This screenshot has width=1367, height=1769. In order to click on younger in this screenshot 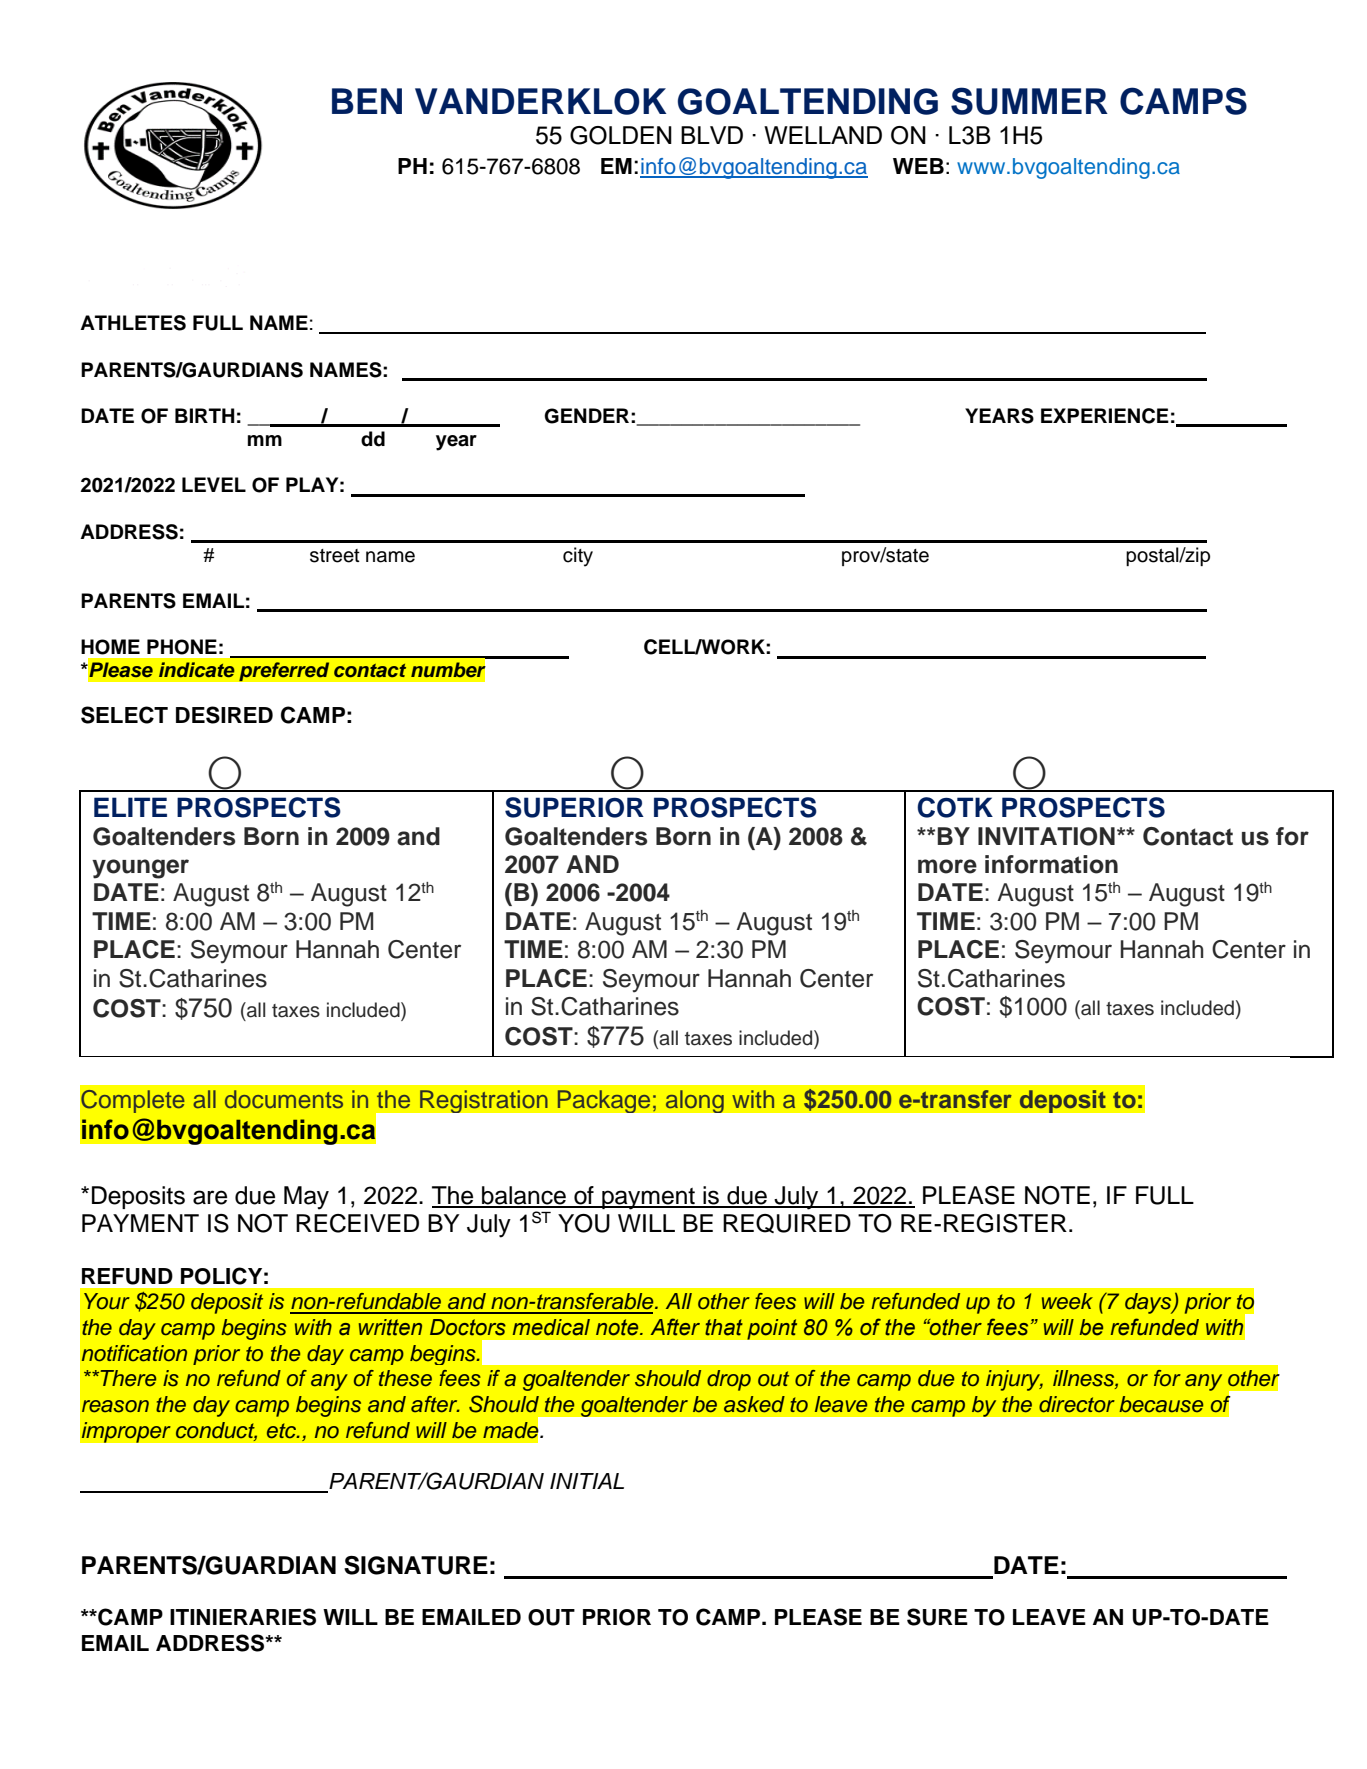, I will do `click(140, 869)`.
